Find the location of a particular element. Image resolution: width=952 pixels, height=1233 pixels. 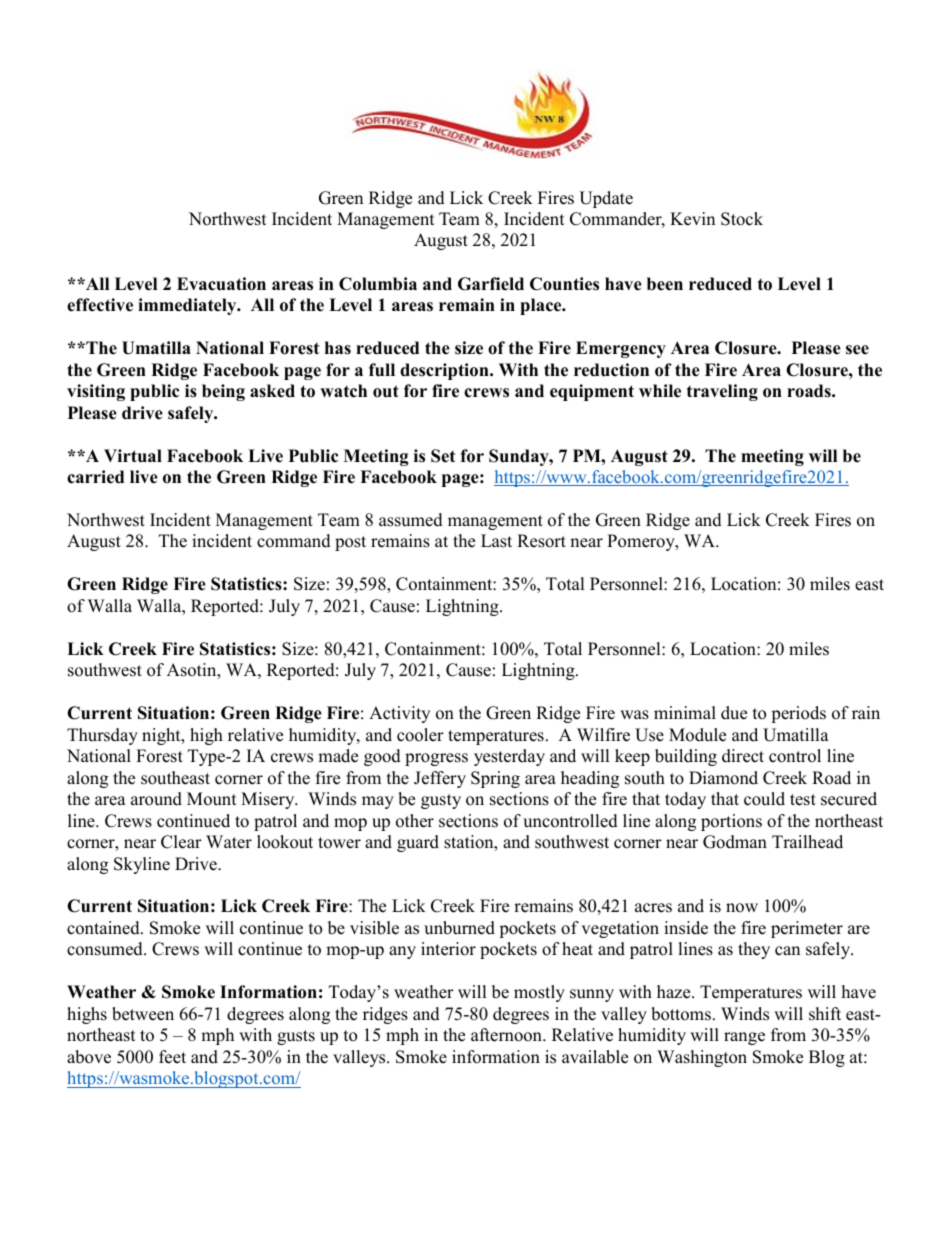

afternoon is located at coordinates (507, 1035).
